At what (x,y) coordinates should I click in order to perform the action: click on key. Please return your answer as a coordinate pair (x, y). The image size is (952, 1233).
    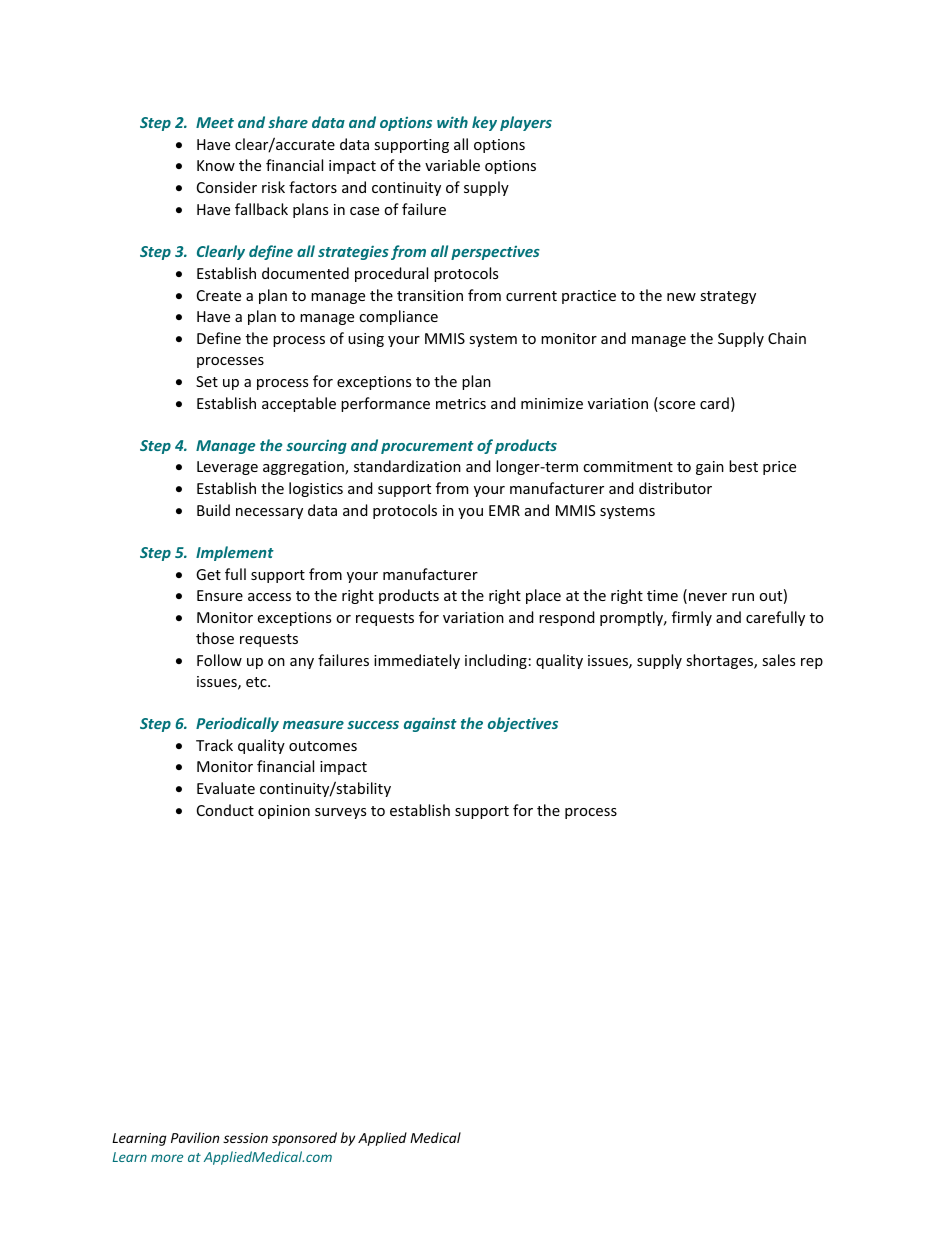
    Looking at the image, I should click on (484, 123).
